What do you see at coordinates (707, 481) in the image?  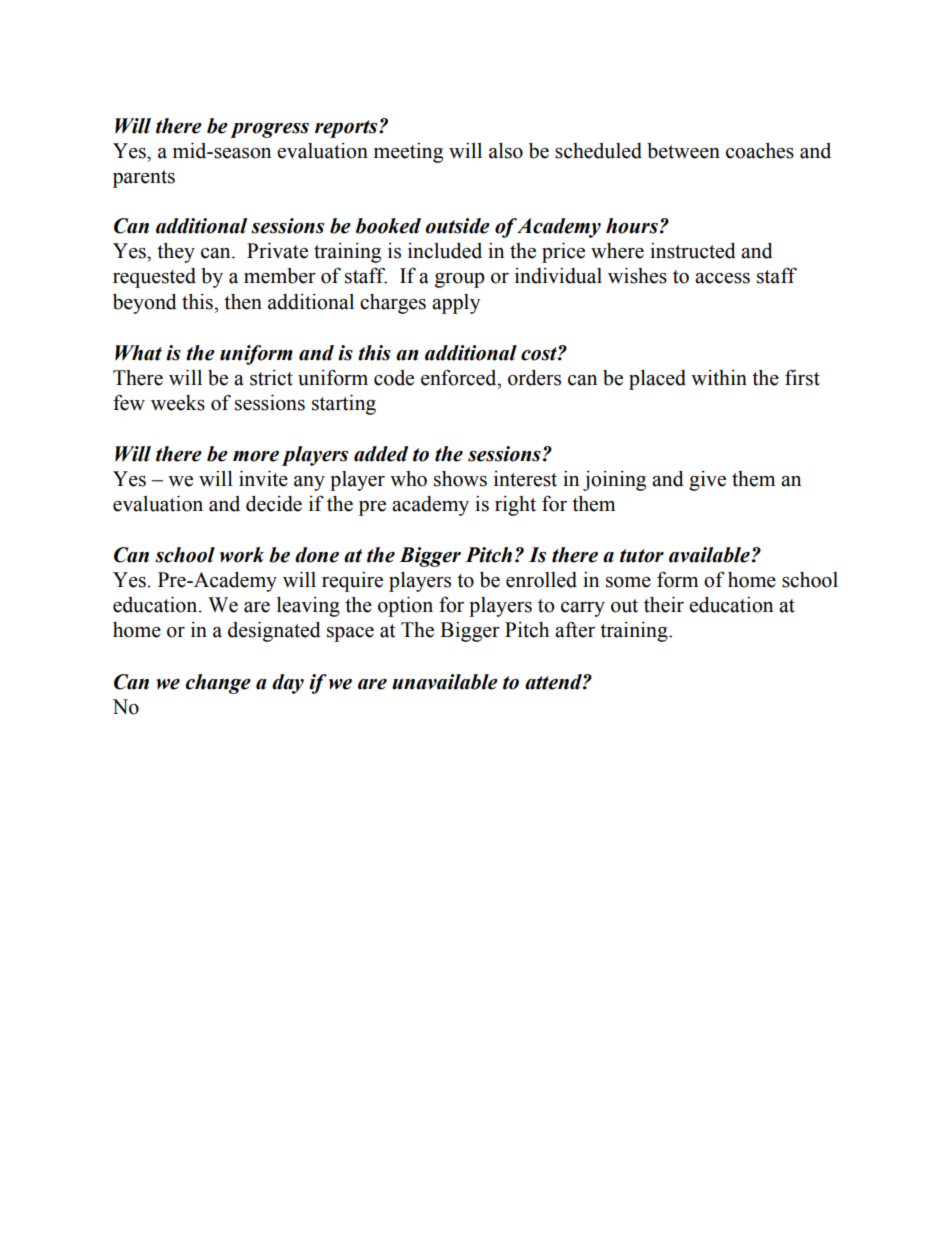 I see `give` at bounding box center [707, 481].
